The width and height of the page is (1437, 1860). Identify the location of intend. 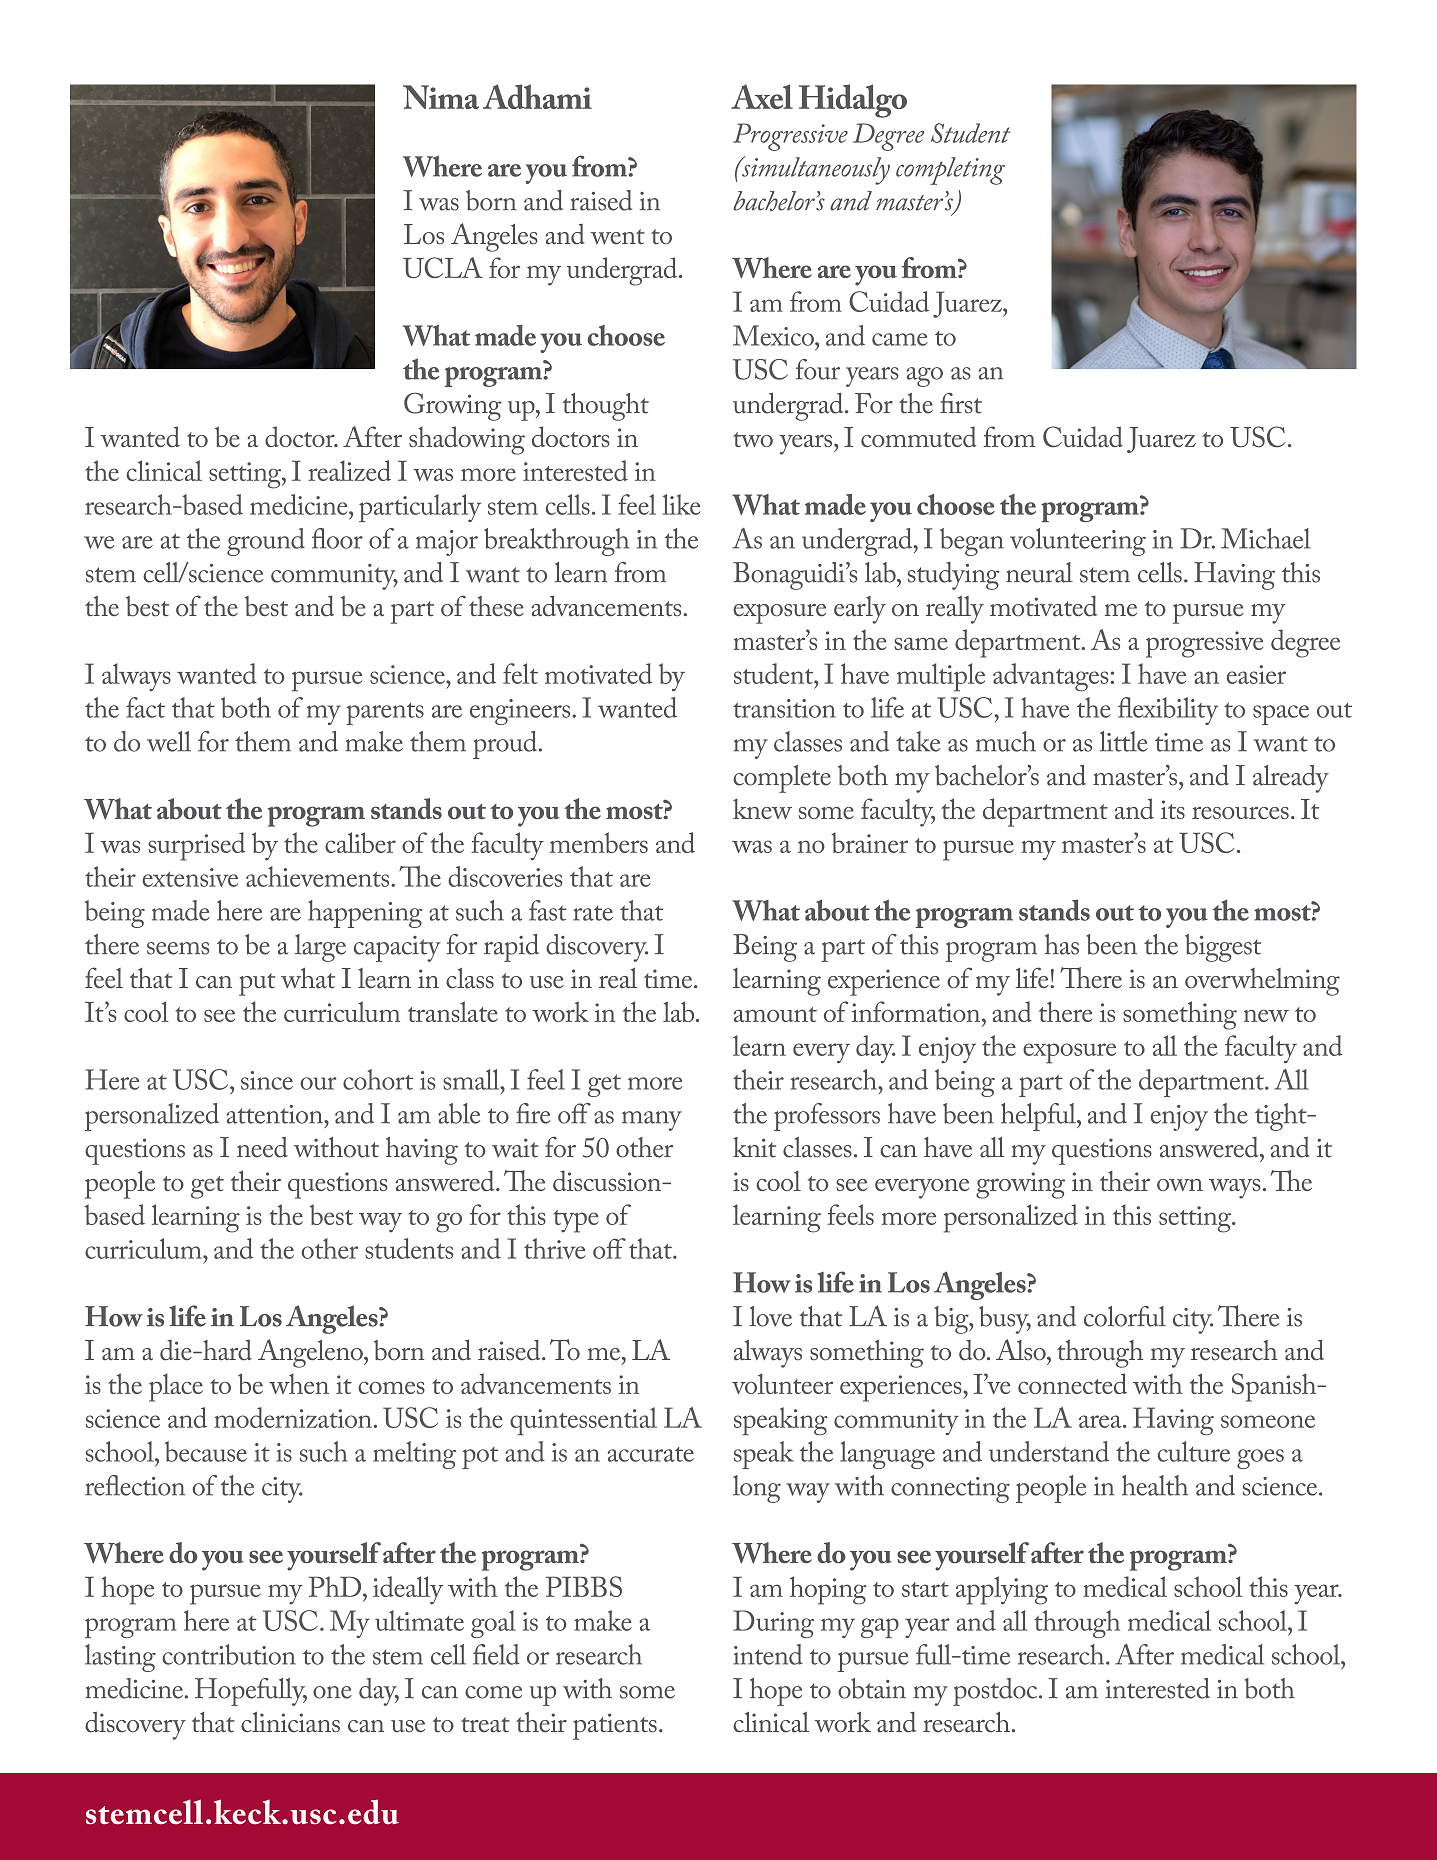
(768, 1654).
